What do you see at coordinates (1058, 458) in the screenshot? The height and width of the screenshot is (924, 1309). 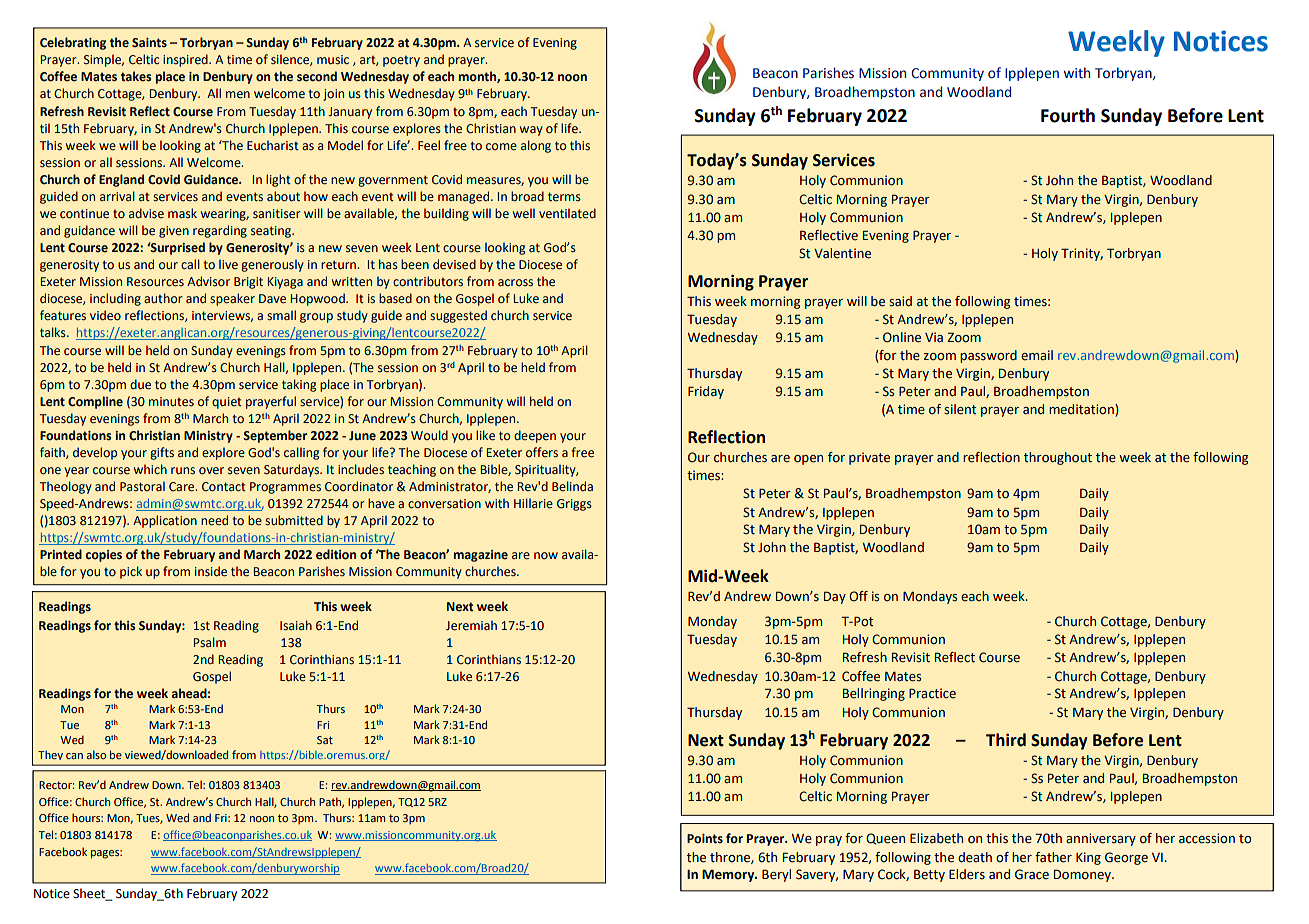 I see `throughout` at bounding box center [1058, 458].
